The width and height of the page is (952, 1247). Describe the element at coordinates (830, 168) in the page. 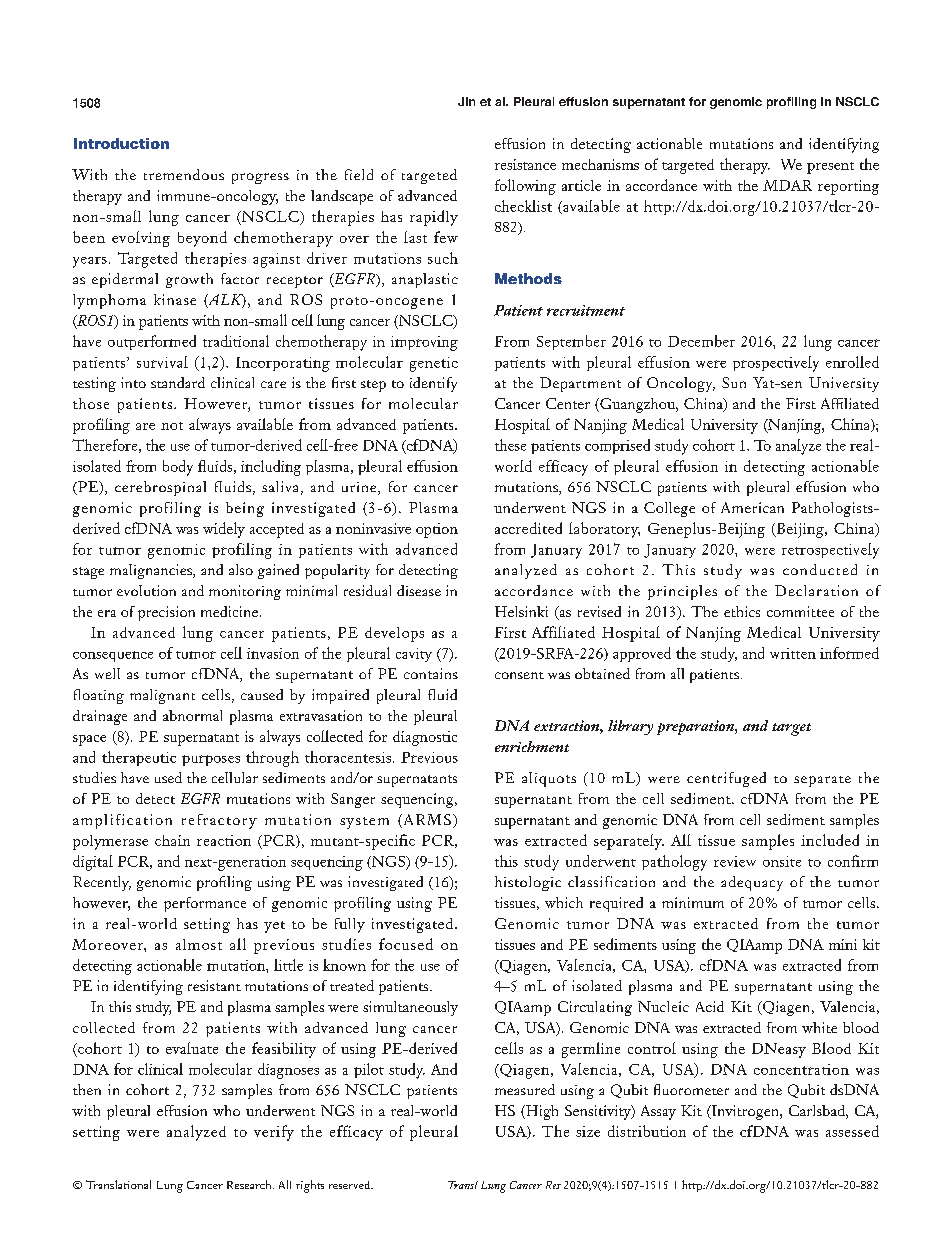

I see `present` at that location.
